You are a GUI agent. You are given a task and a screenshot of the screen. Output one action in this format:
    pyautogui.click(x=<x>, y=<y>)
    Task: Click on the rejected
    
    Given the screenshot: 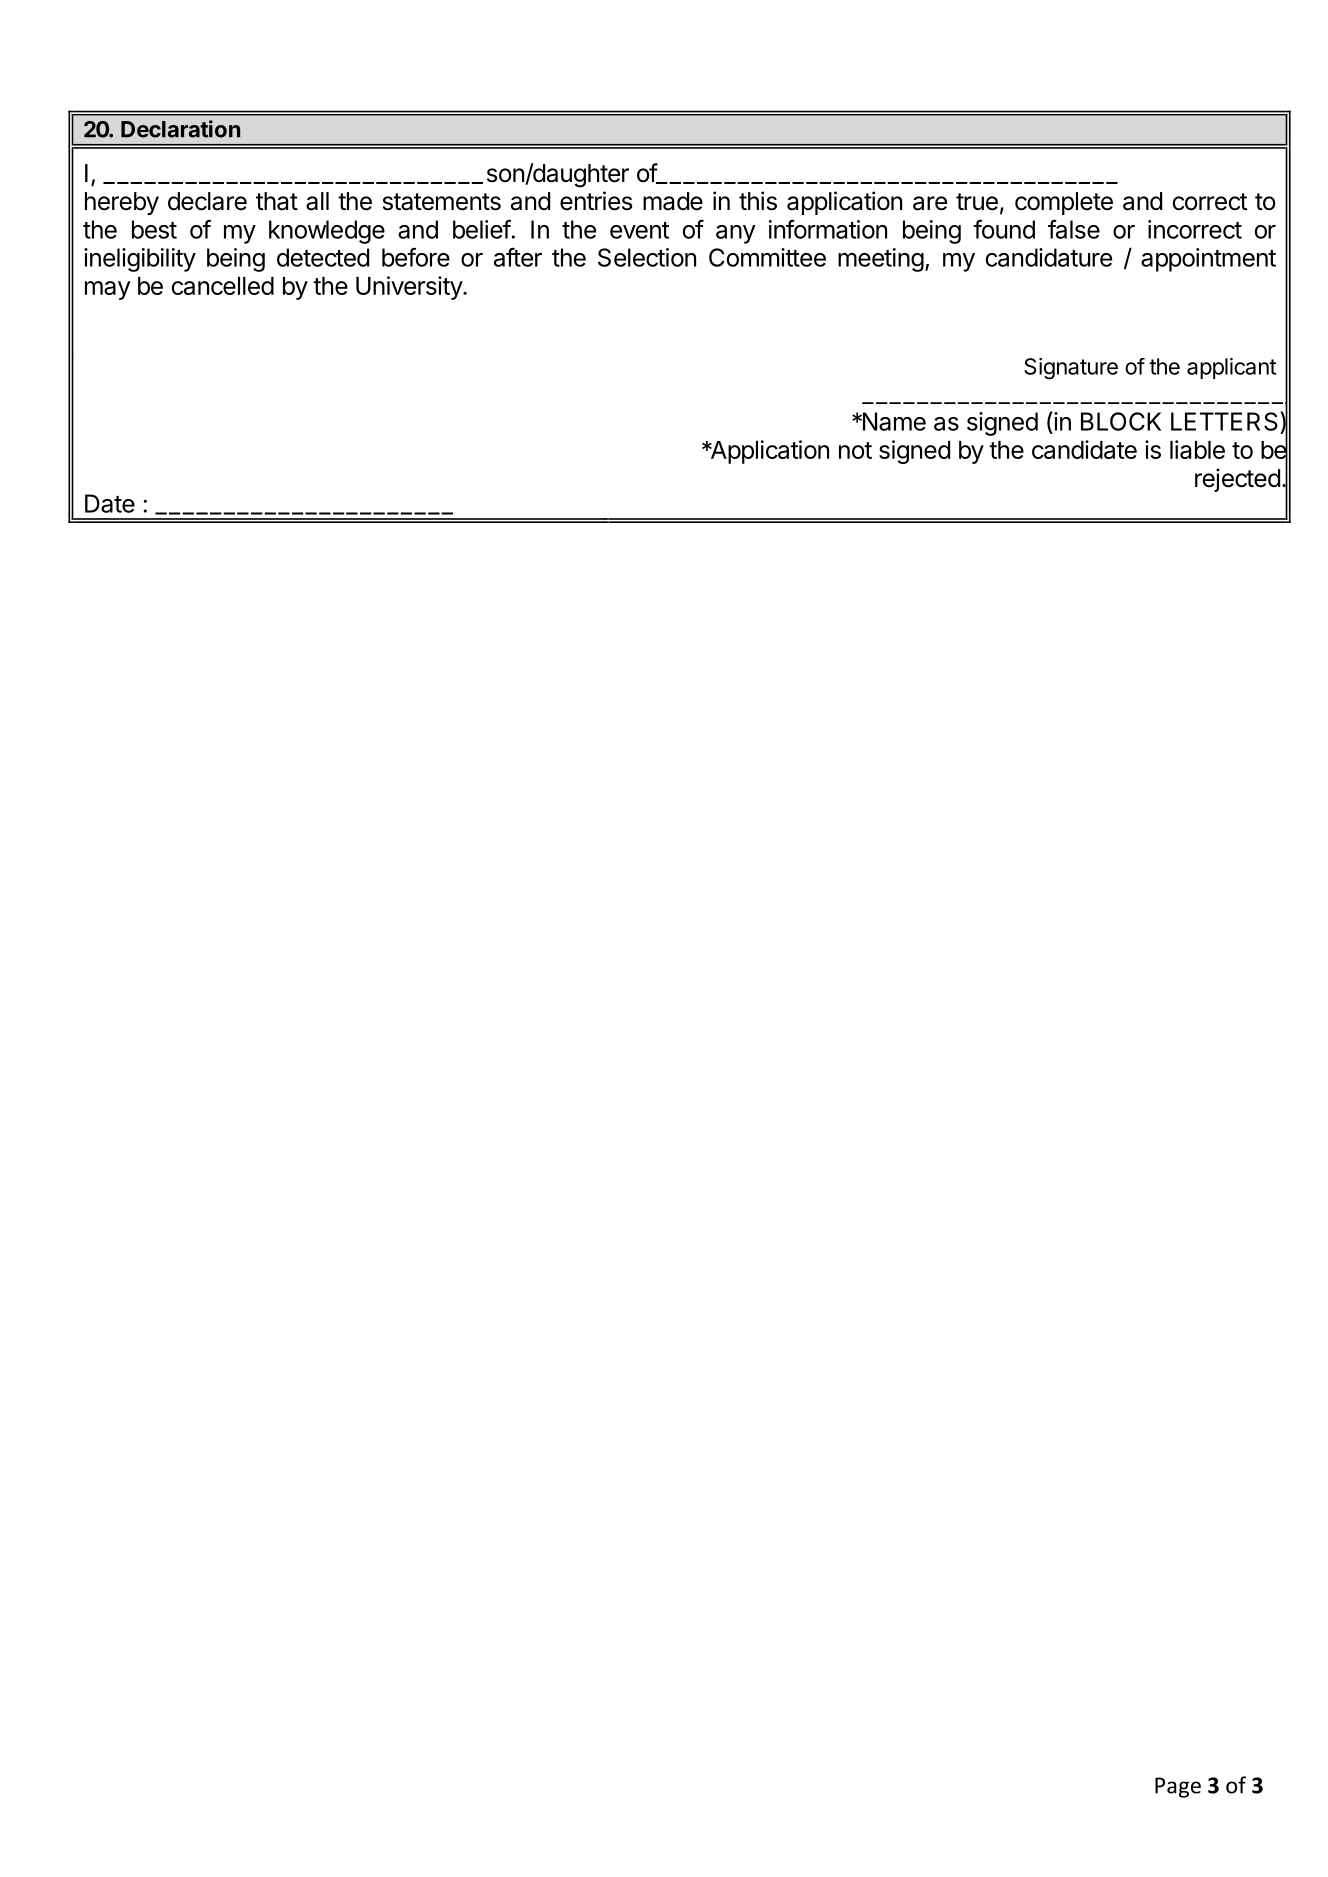 What is the action you would take?
    pyautogui.click(x=1237, y=480)
